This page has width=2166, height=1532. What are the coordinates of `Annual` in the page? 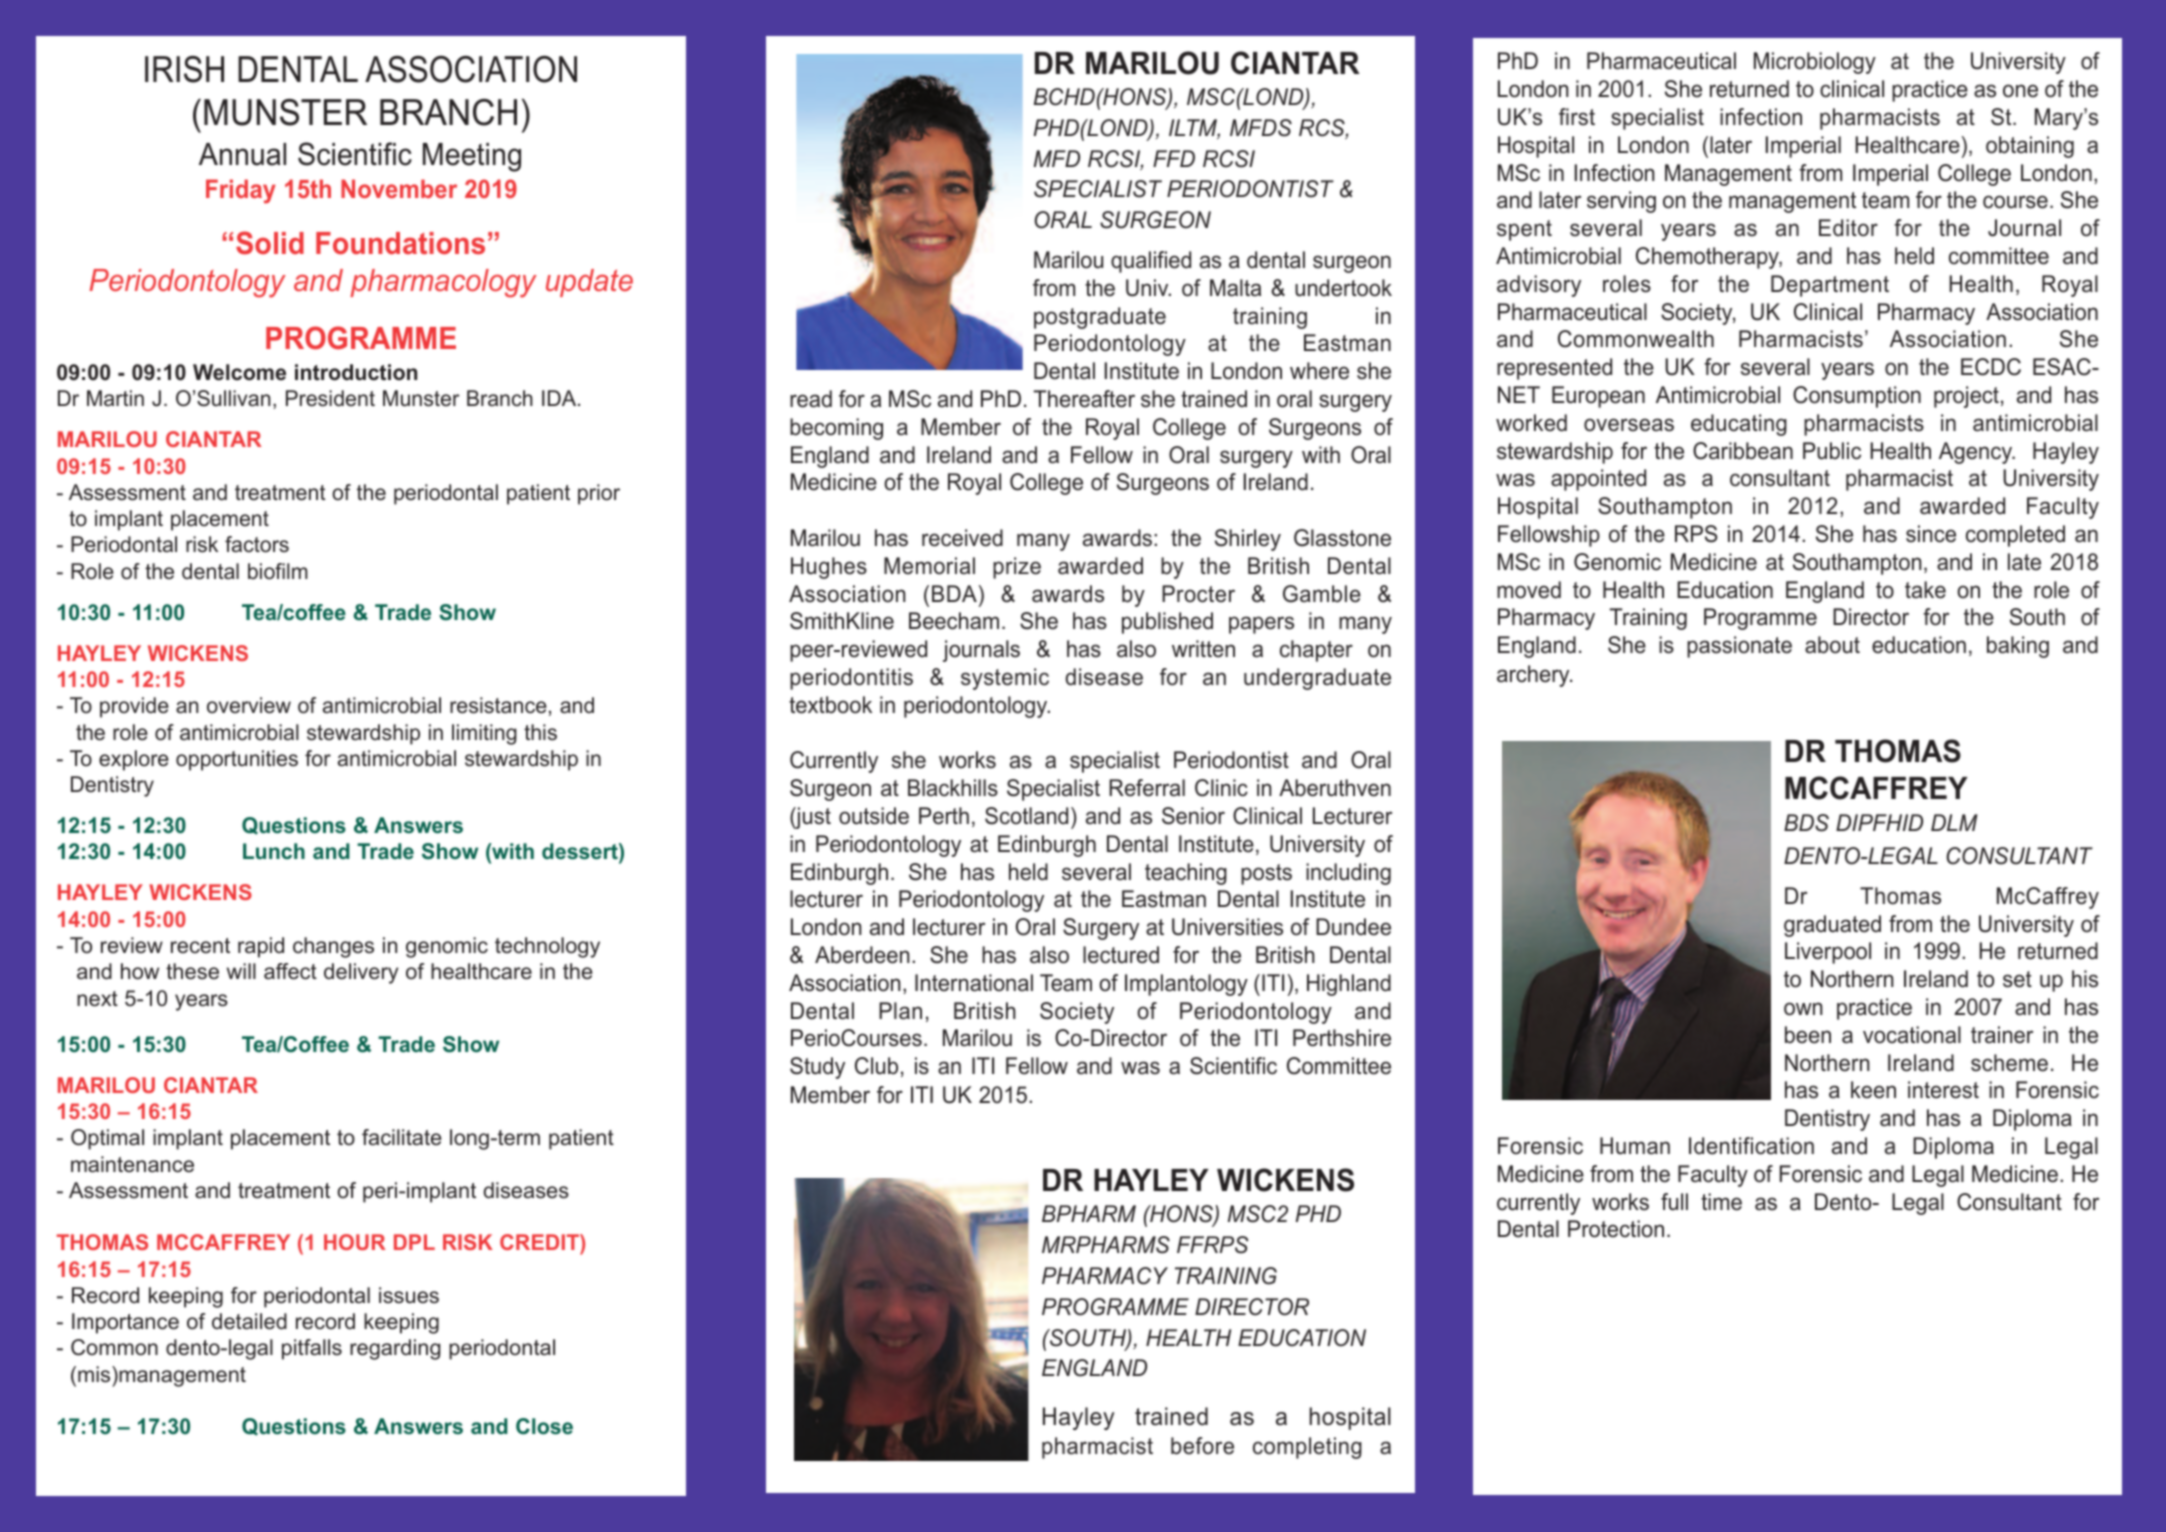 It's located at (242, 154).
